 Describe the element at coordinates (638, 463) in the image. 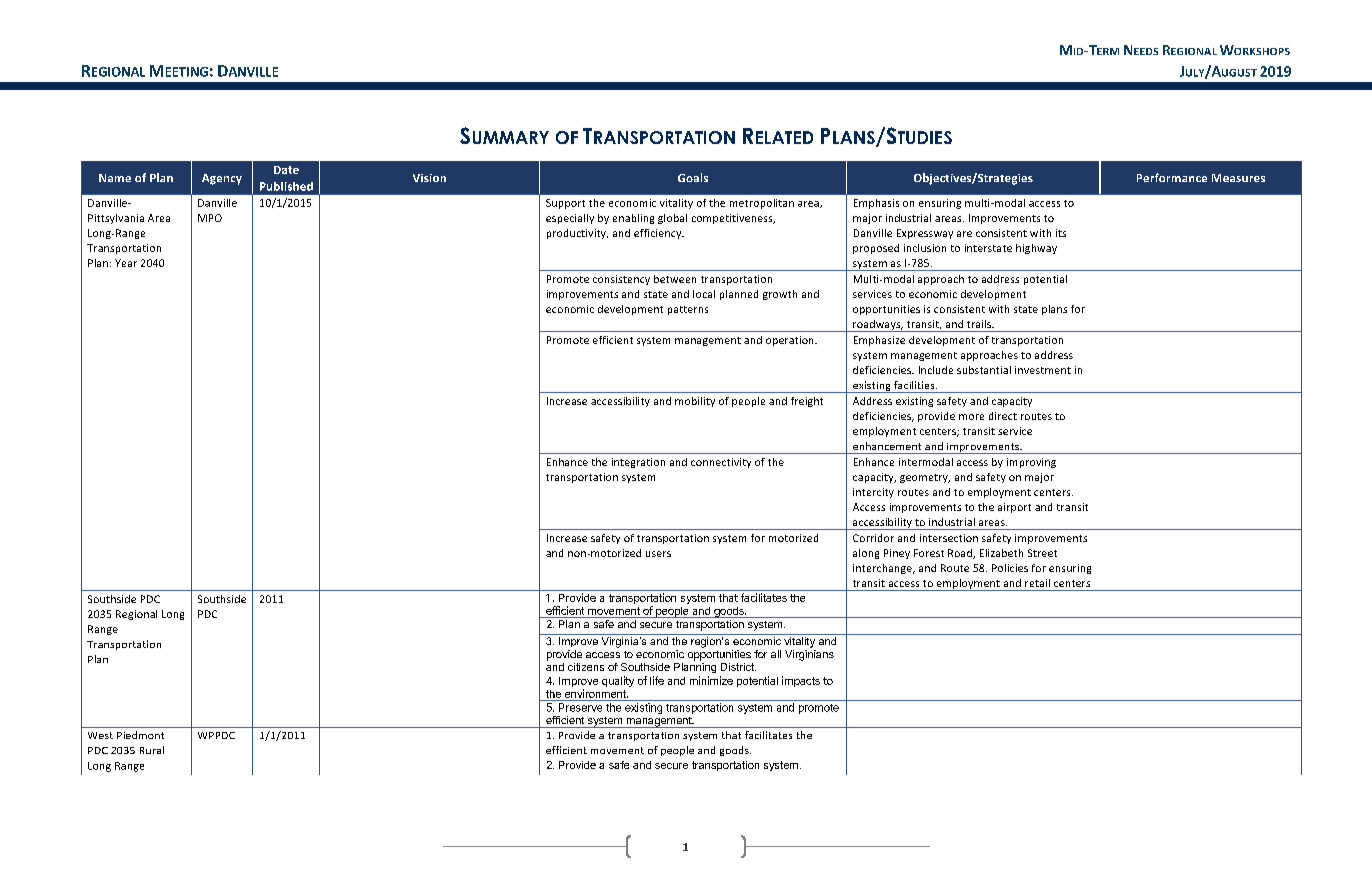

I see `integration` at that location.
